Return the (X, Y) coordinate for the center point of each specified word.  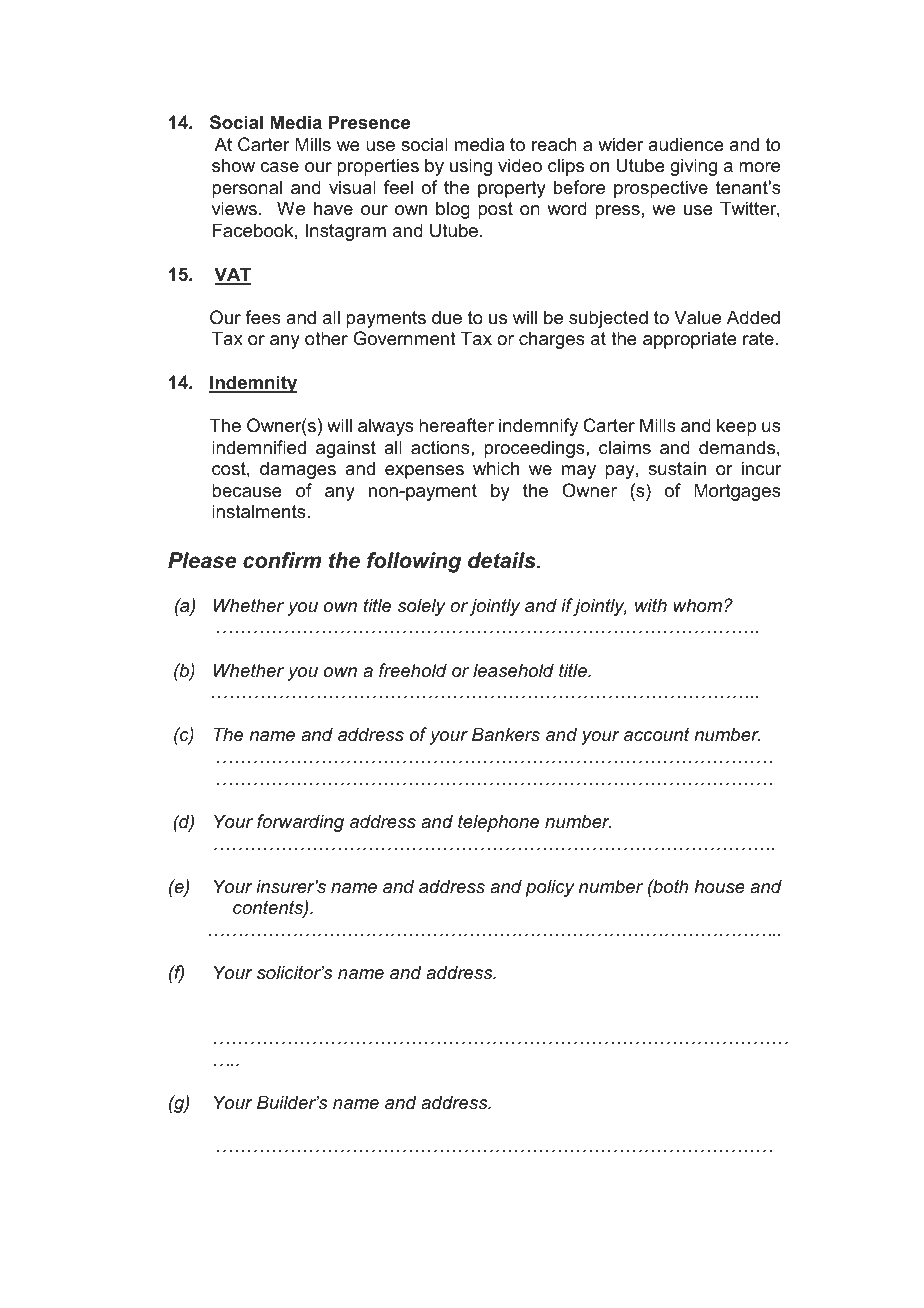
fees (263, 317)
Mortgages (737, 492)
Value (697, 317)
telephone (498, 823)
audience (686, 144)
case (279, 167)
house (719, 886)
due (447, 317)
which (496, 468)
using (471, 167)
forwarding (300, 823)
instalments (260, 511)
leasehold (513, 670)
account (657, 734)
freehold (413, 670)
